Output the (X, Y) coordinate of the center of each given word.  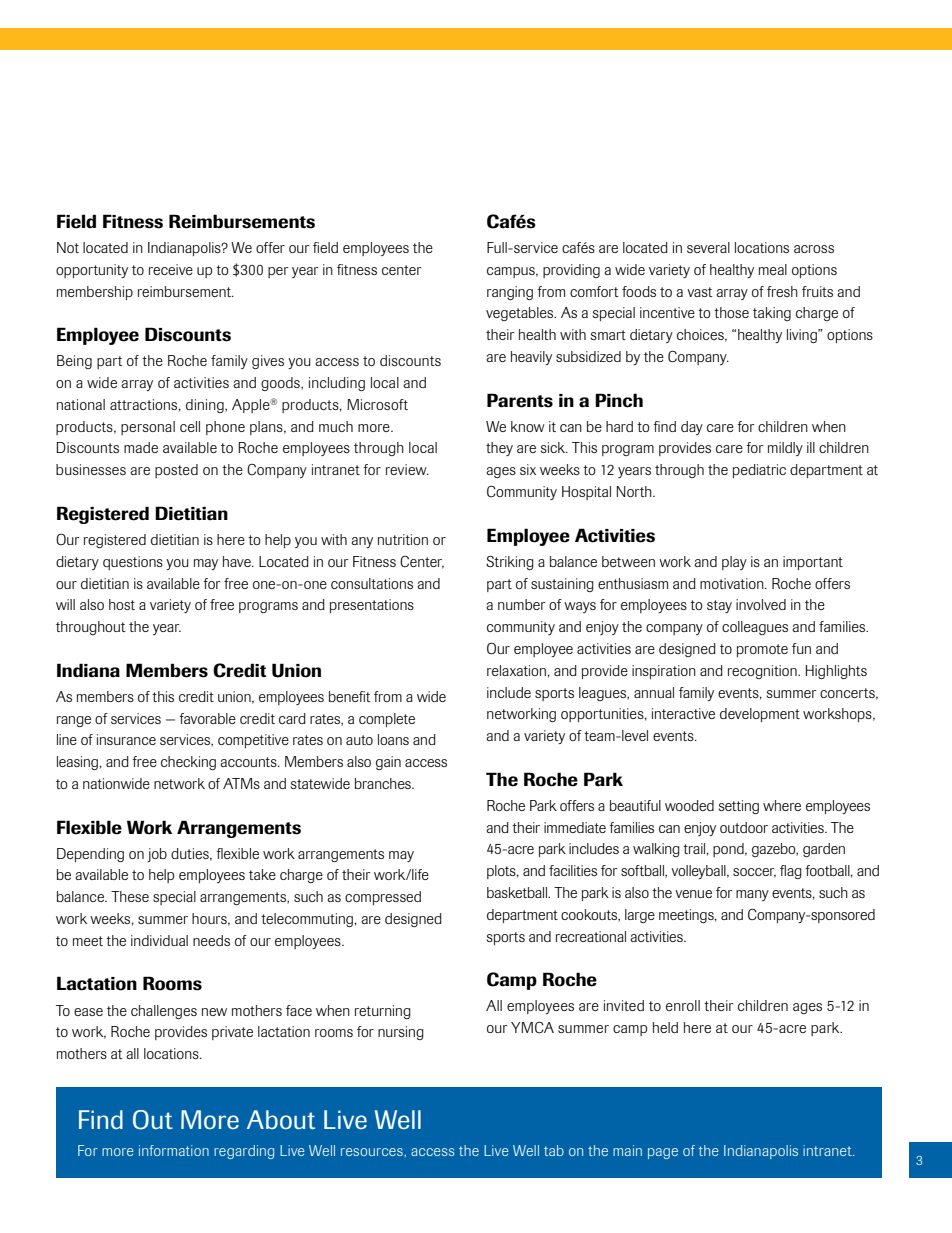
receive (171, 269)
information (174, 1150)
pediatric (759, 471)
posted (176, 471)
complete (387, 720)
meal (773, 269)
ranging (510, 293)
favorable (207, 718)
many (752, 895)
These (130, 896)
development (760, 715)
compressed (383, 898)
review (407, 469)
